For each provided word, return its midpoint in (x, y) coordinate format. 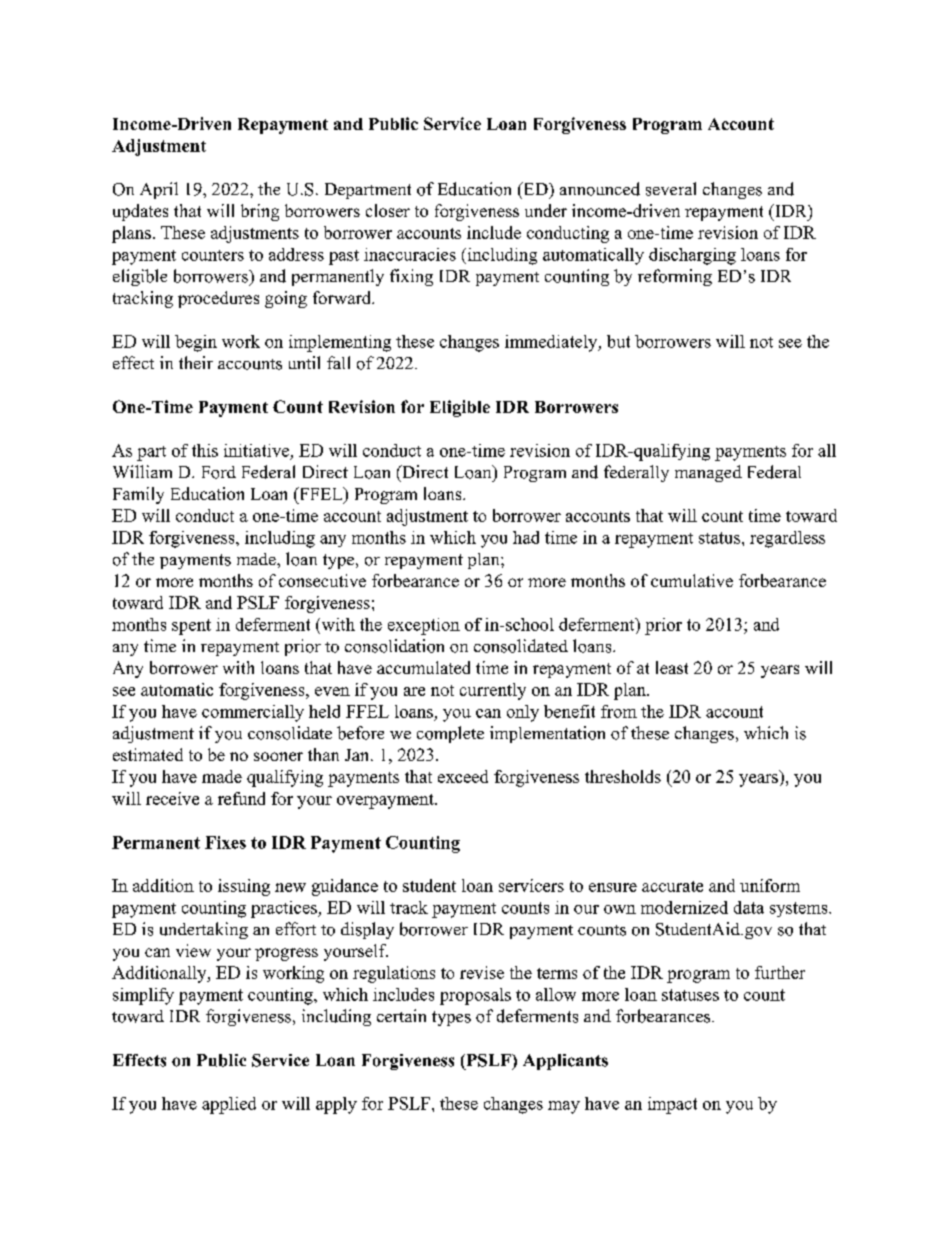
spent (191, 627)
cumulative (692, 580)
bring (260, 212)
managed (708, 473)
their (196, 362)
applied (229, 1105)
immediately (552, 343)
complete (450, 734)
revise (482, 972)
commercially (253, 713)
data (749, 907)
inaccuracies (410, 254)
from (619, 711)
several (671, 189)
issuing (244, 887)
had (526, 537)
